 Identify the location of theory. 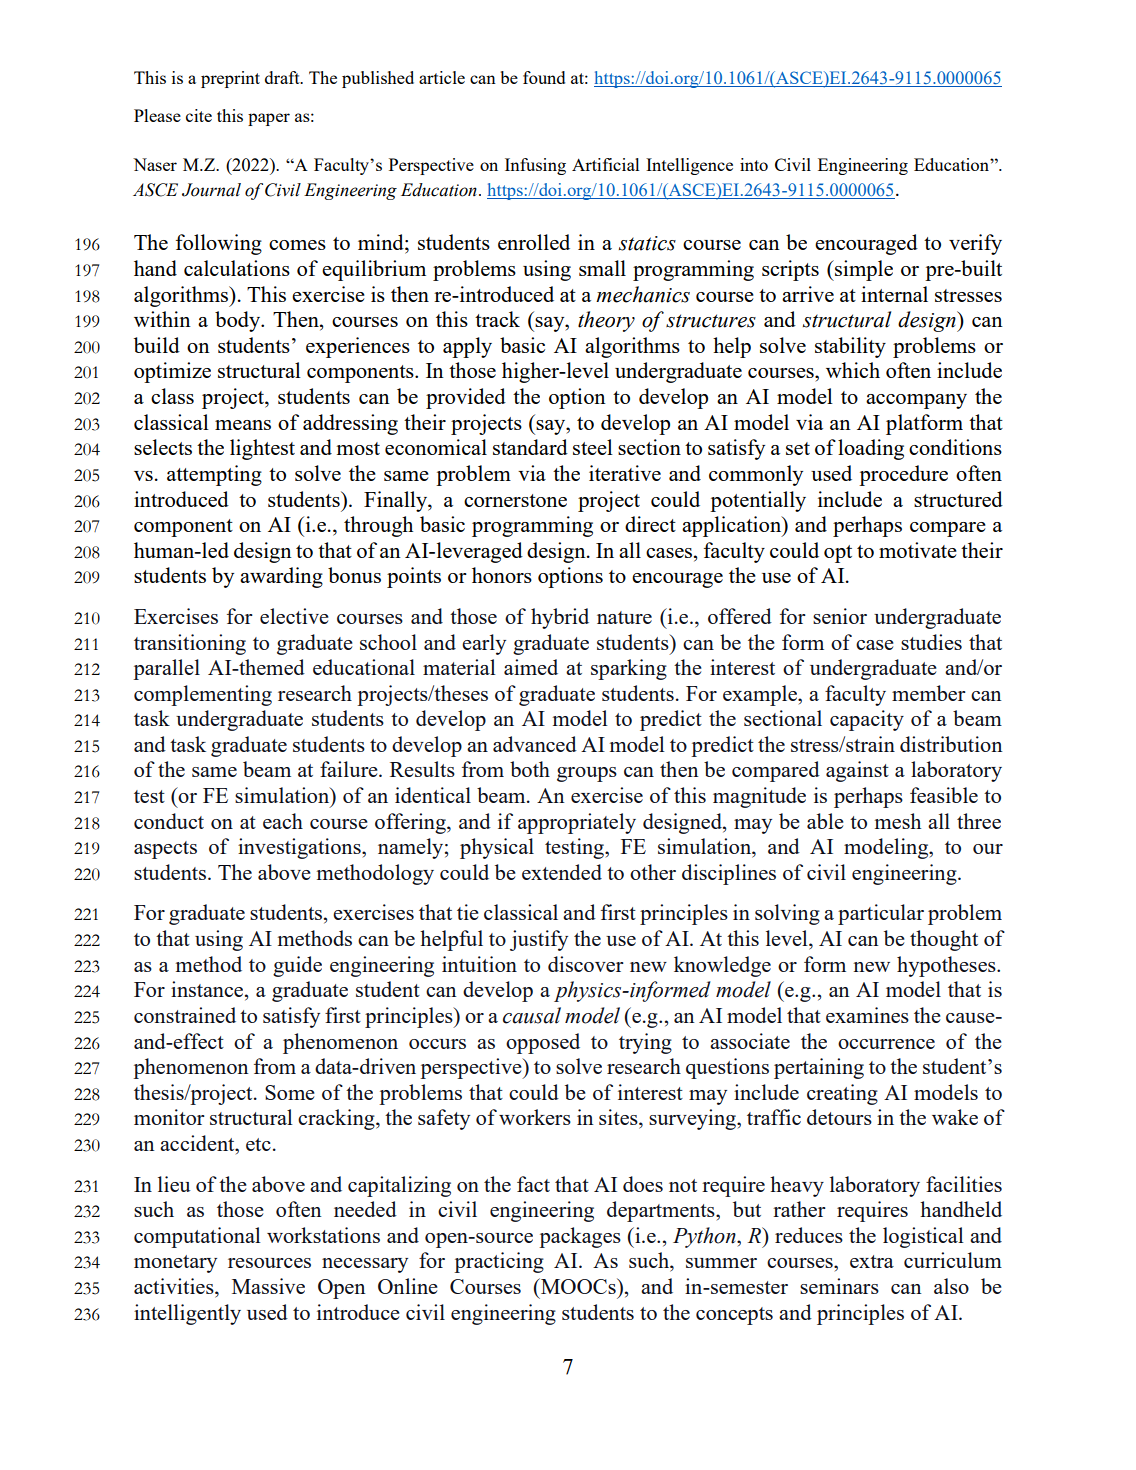
(606, 321).
